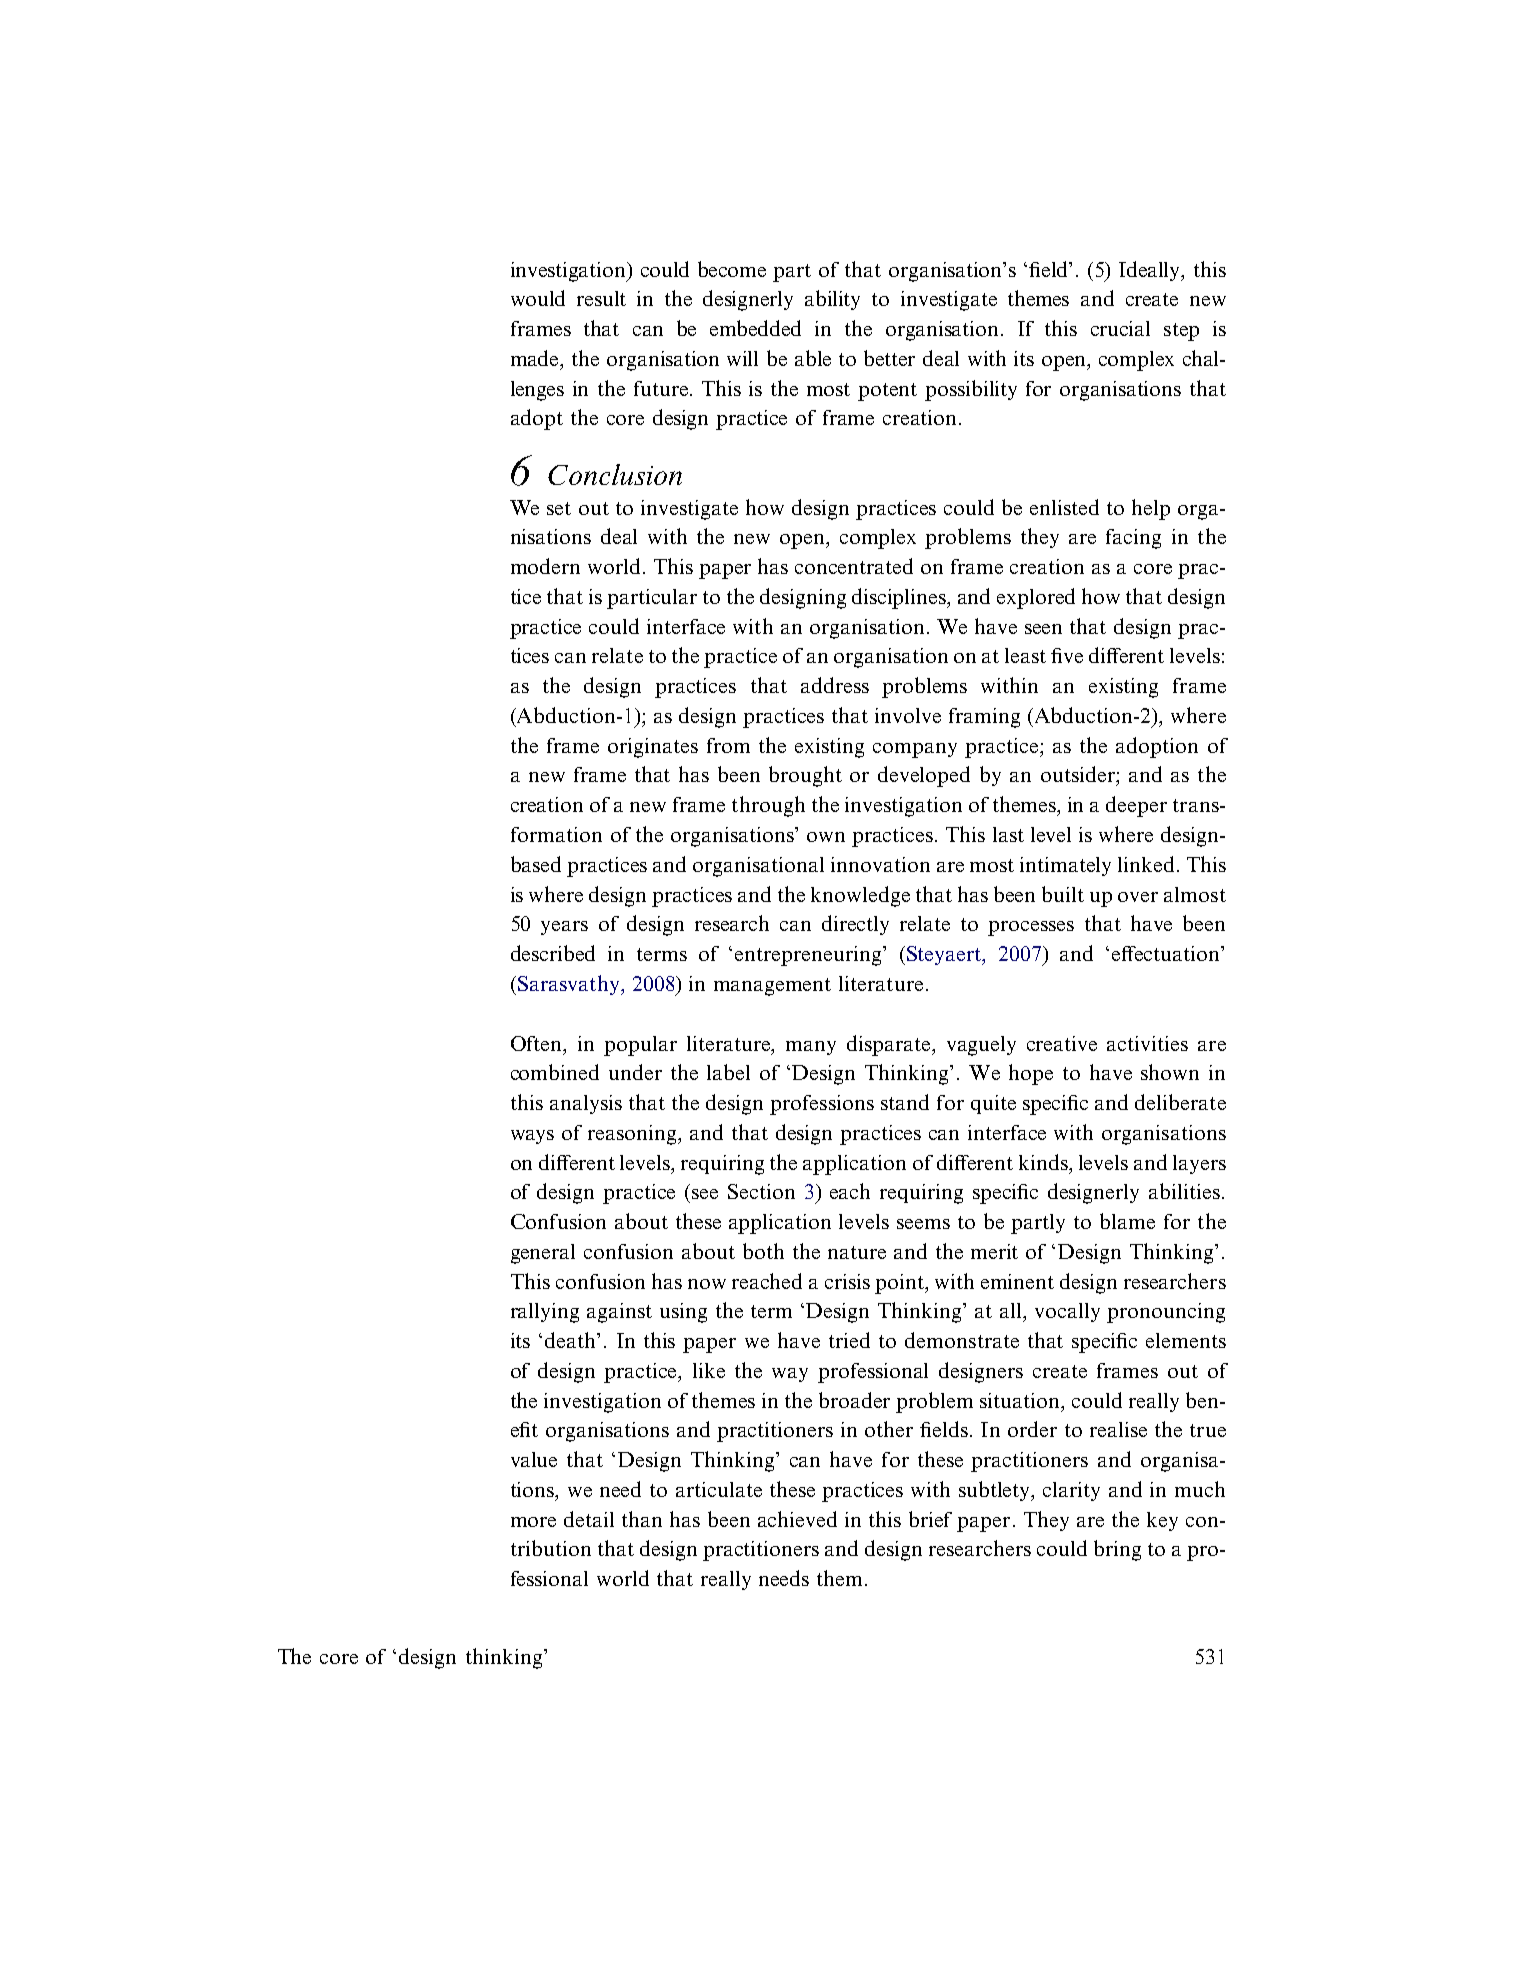  I want to click on detail, so click(589, 1519).
